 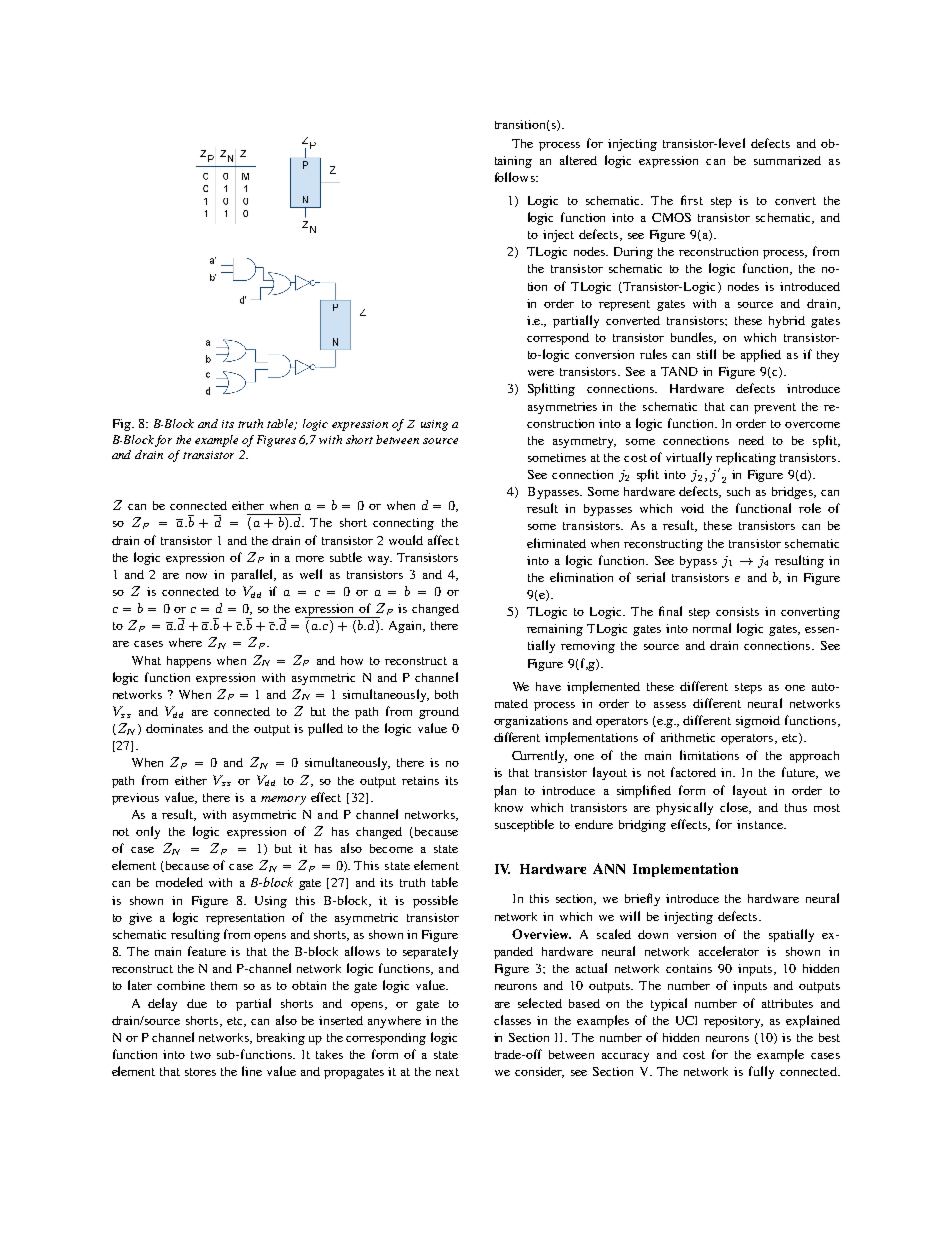 What do you see at coordinates (174, 728) in the document?
I see `dominates` at bounding box center [174, 728].
